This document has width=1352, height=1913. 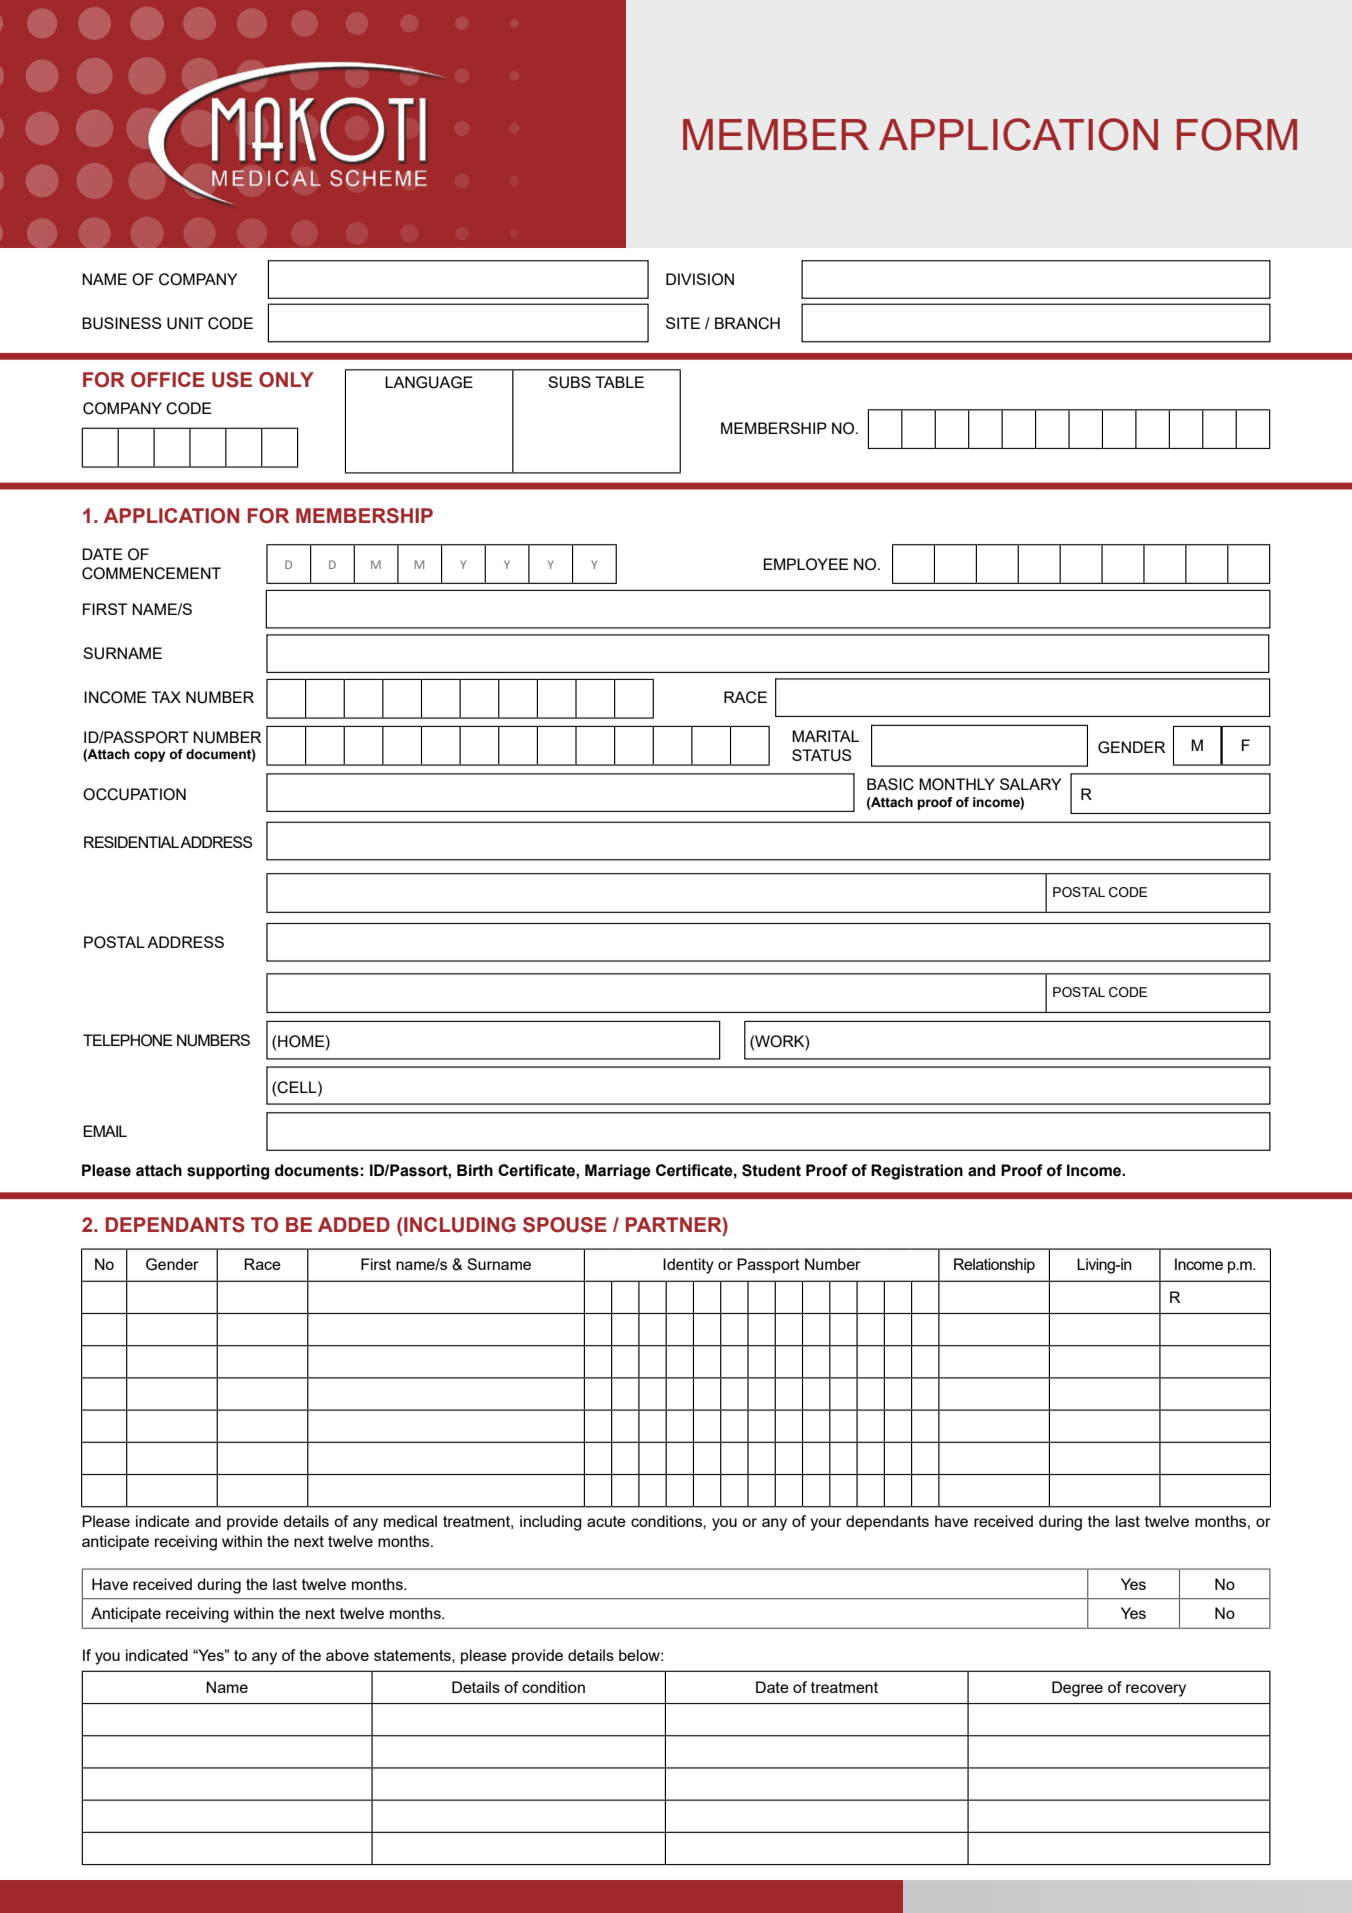 What do you see at coordinates (1077, 1689) in the document?
I see `Degree` at bounding box center [1077, 1689].
